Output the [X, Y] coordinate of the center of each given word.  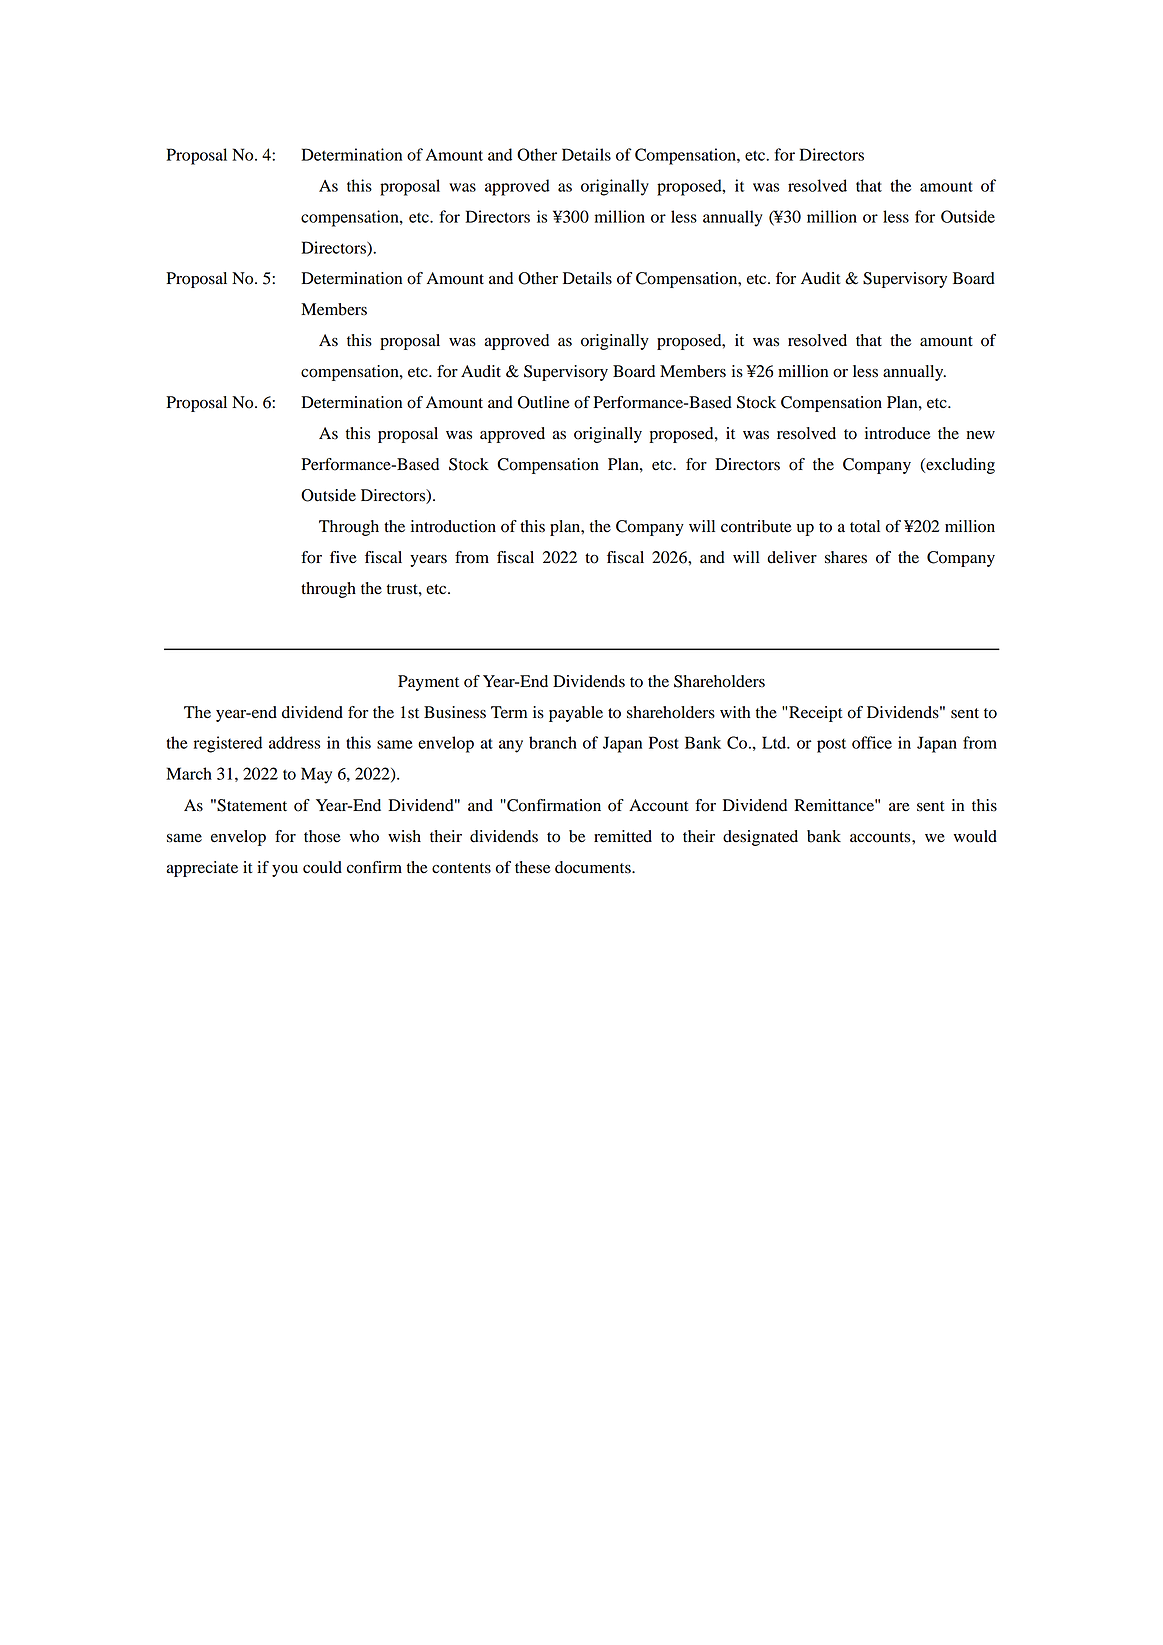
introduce [897, 433]
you [285, 870]
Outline [544, 402]
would [975, 836]
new [981, 435]
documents [594, 867]
